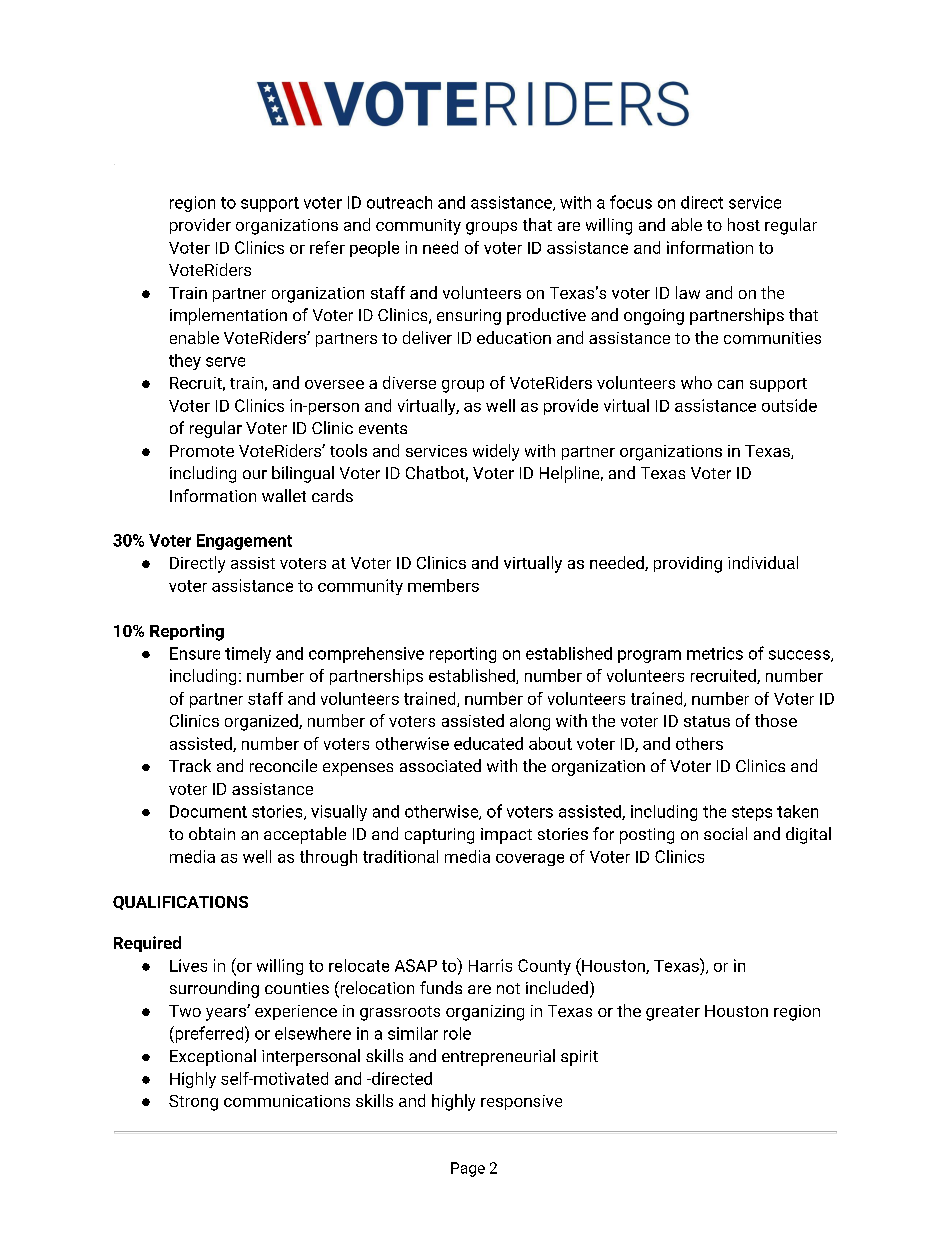 The image size is (952, 1233). Describe the element at coordinates (443, 585) in the screenshot. I see `members` at that location.
